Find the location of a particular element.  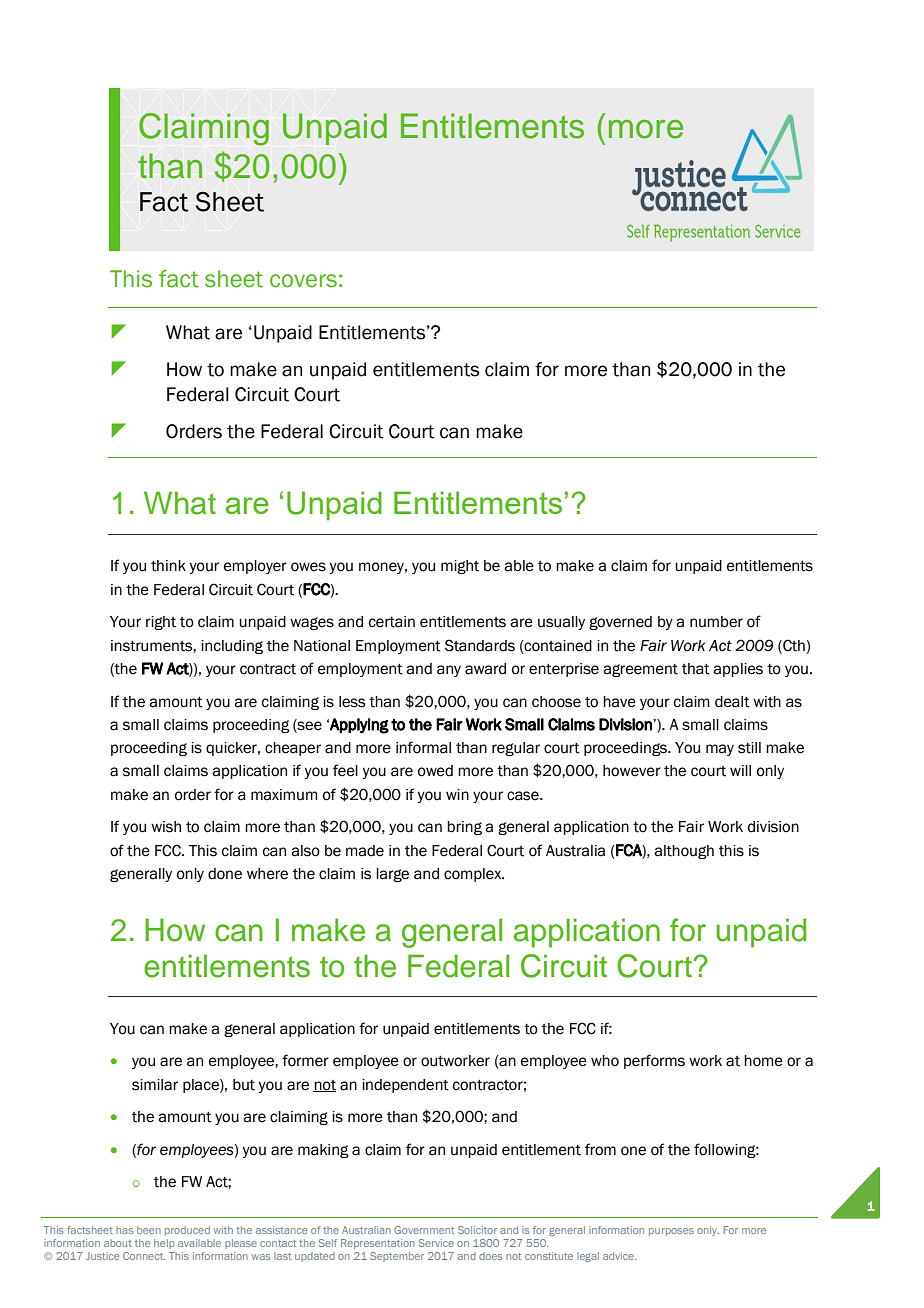

might is located at coordinates (460, 567).
